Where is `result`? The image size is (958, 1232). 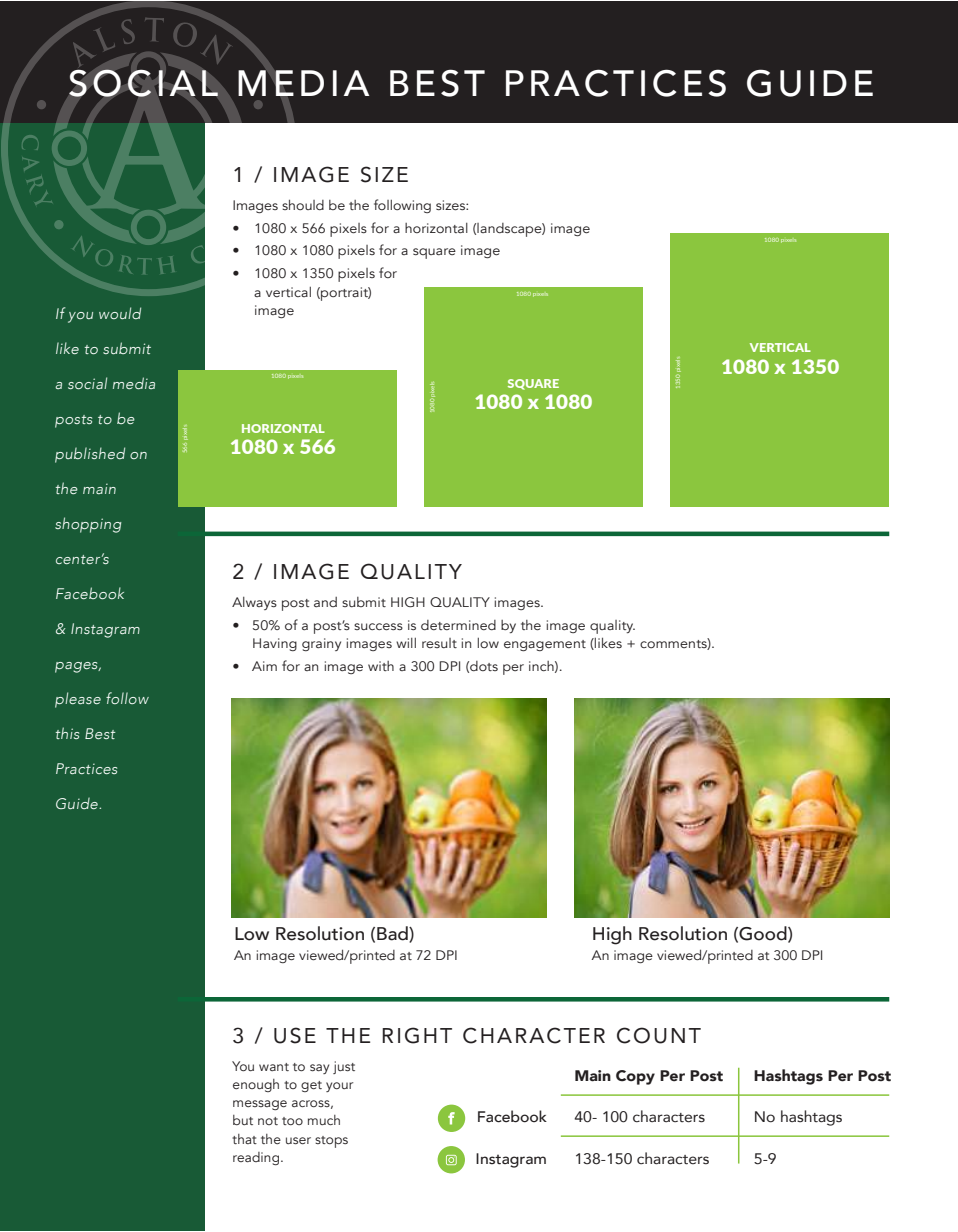 result is located at coordinates (439, 643).
